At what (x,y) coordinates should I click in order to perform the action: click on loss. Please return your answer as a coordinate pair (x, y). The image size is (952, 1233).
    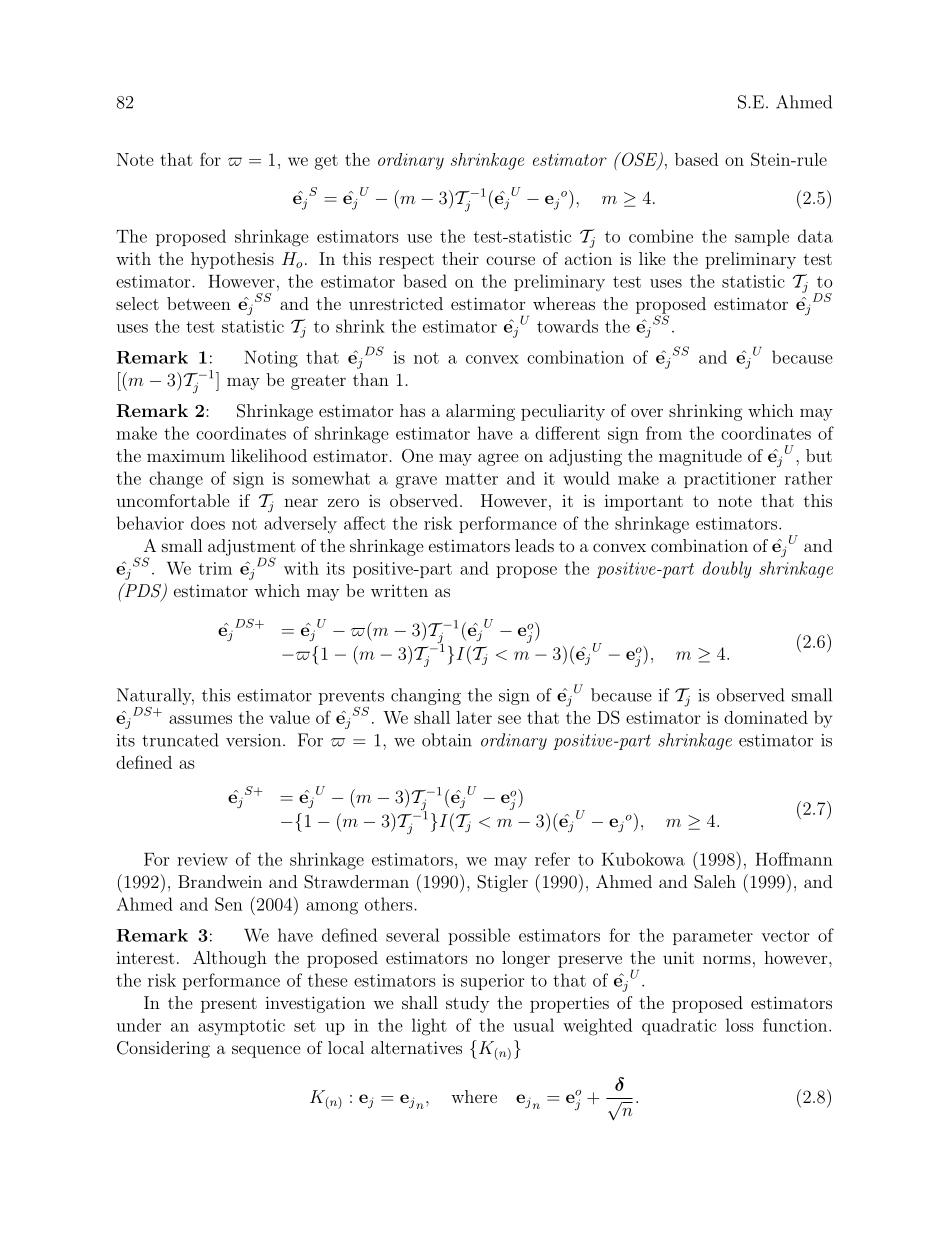
    Looking at the image, I should click on (740, 1025).
